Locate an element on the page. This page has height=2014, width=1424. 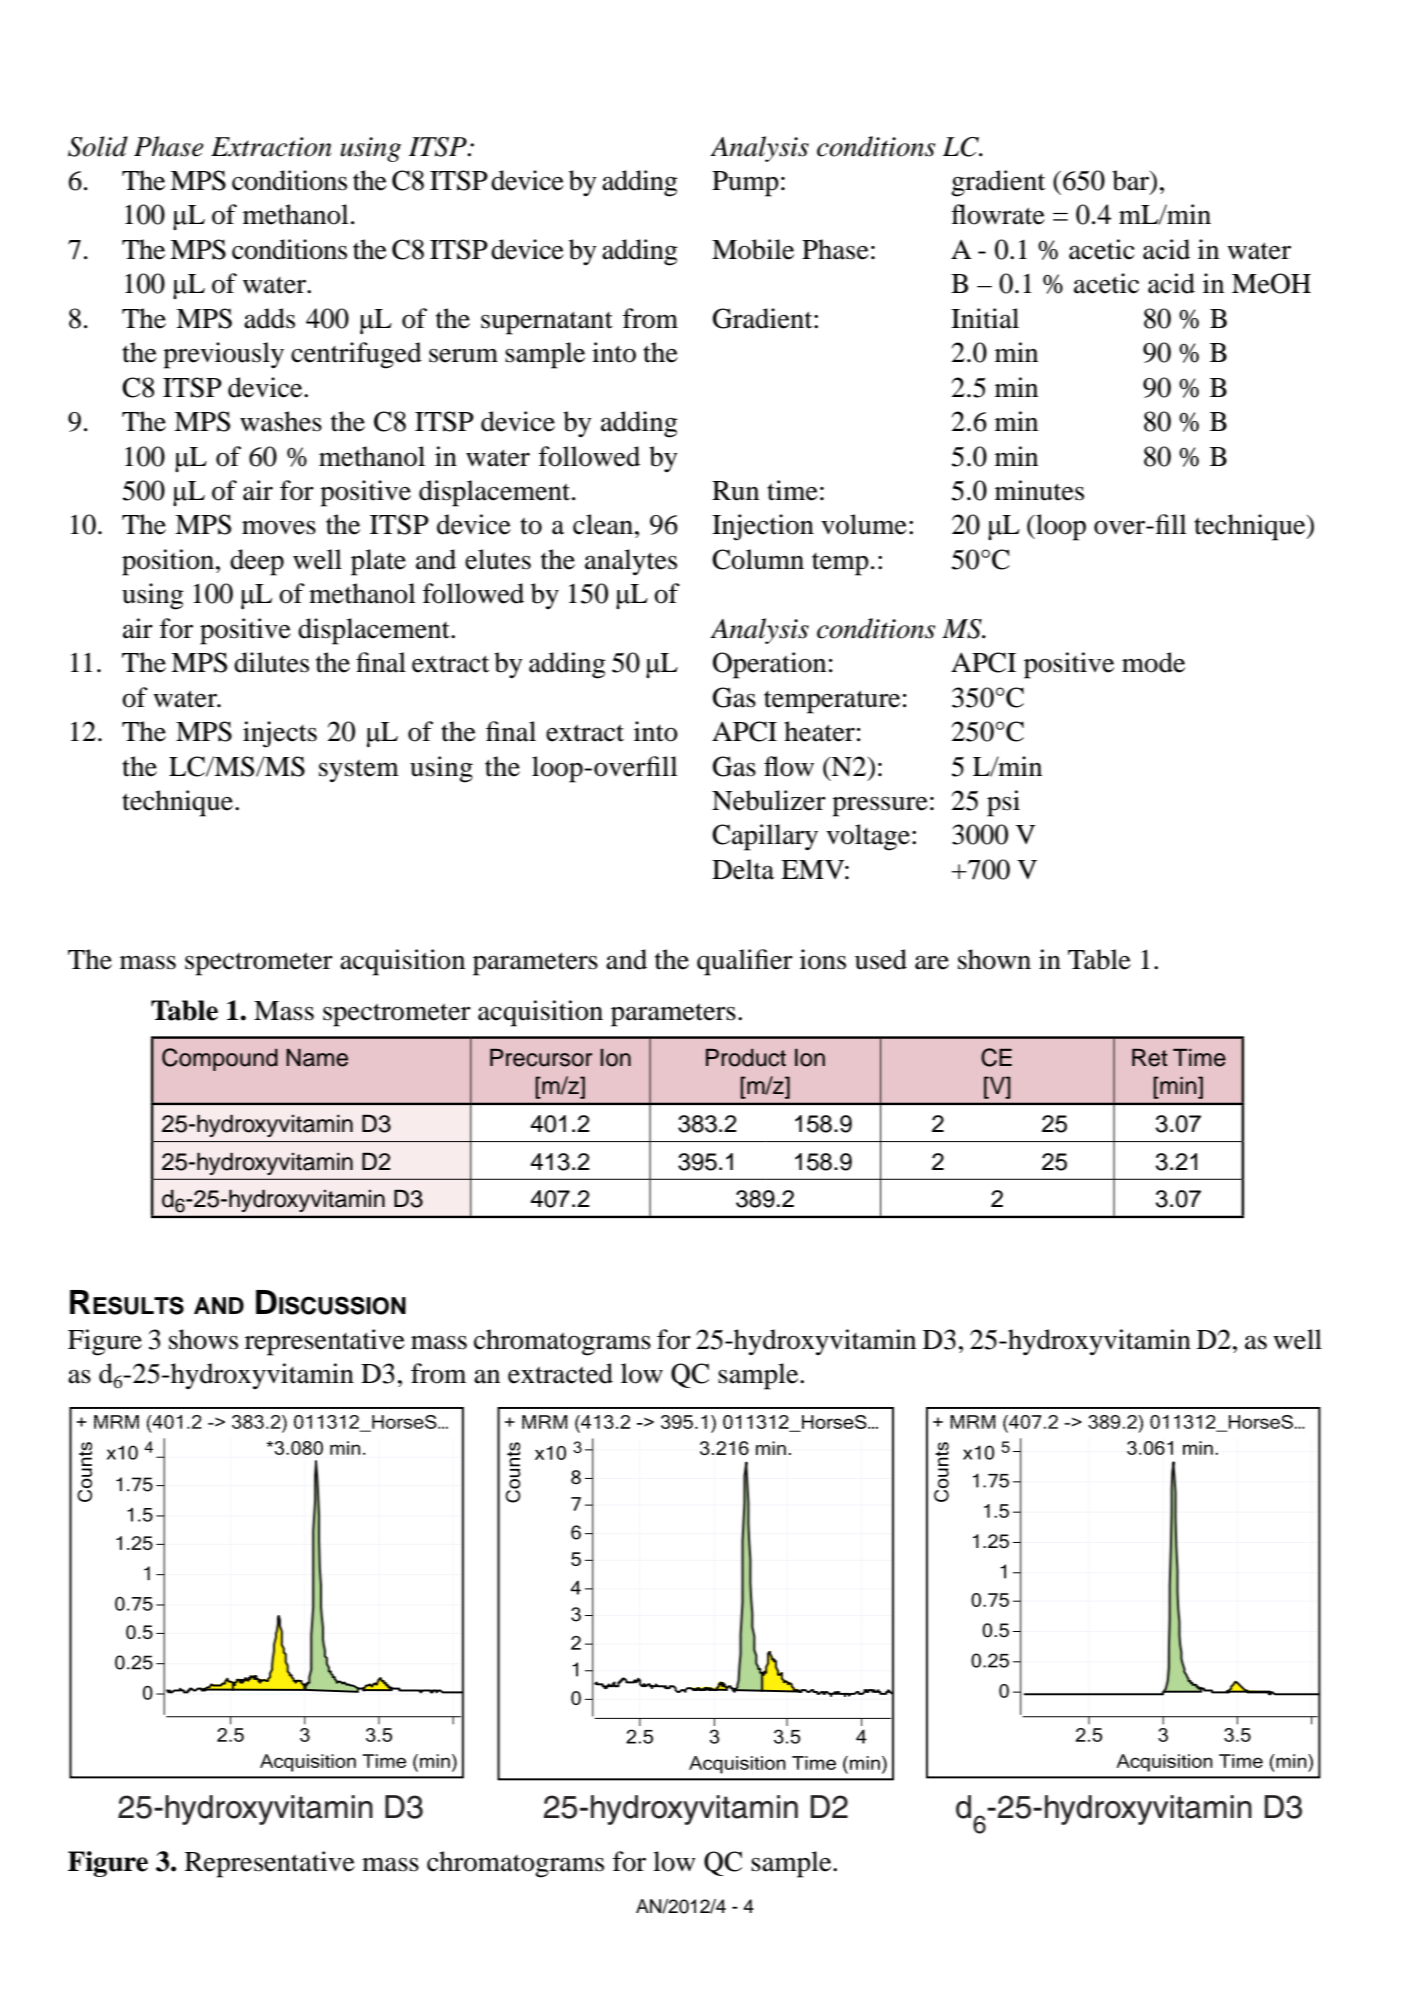
Initial is located at coordinates (985, 318).
